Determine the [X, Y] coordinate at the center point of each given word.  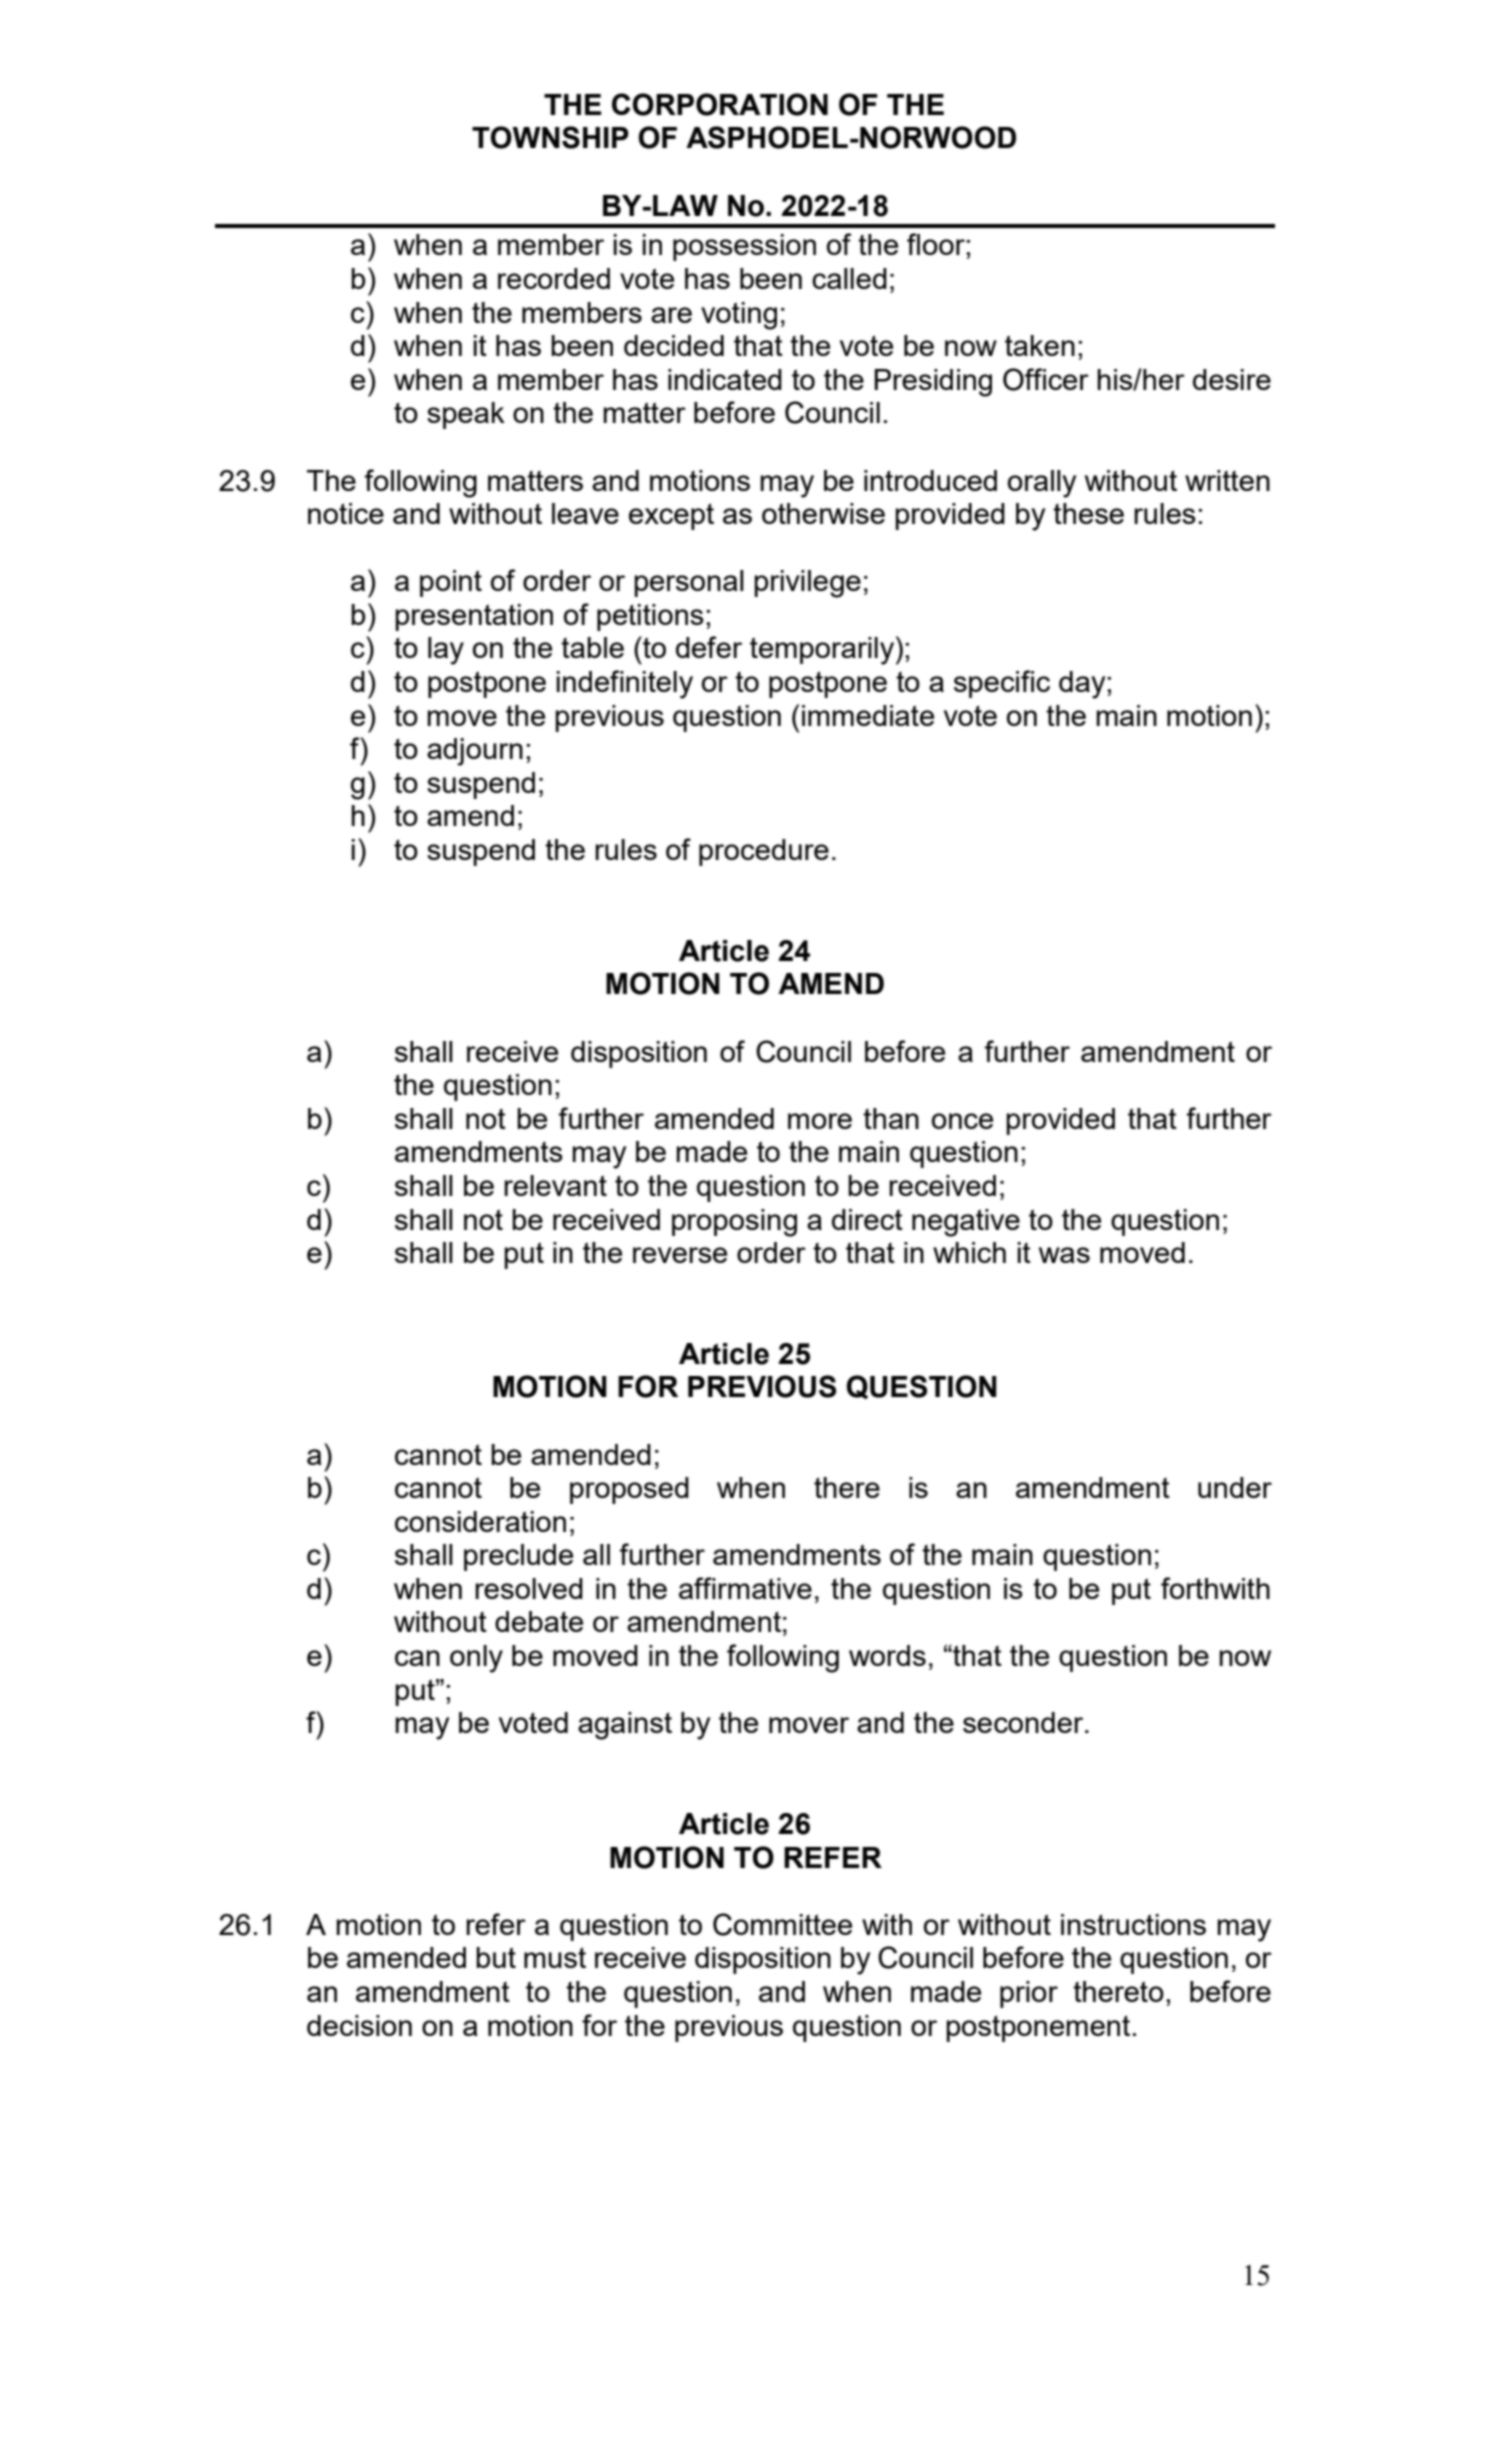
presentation [474, 617]
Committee [782, 1924]
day [1083, 685]
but [496, 1957]
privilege [807, 584]
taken [1040, 345]
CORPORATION [720, 104]
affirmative [745, 1588]
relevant [555, 1185]
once [962, 1121]
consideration [480, 1521]
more [820, 1121]
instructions [1133, 1924]
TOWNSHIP [550, 137]
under [1235, 1487]
